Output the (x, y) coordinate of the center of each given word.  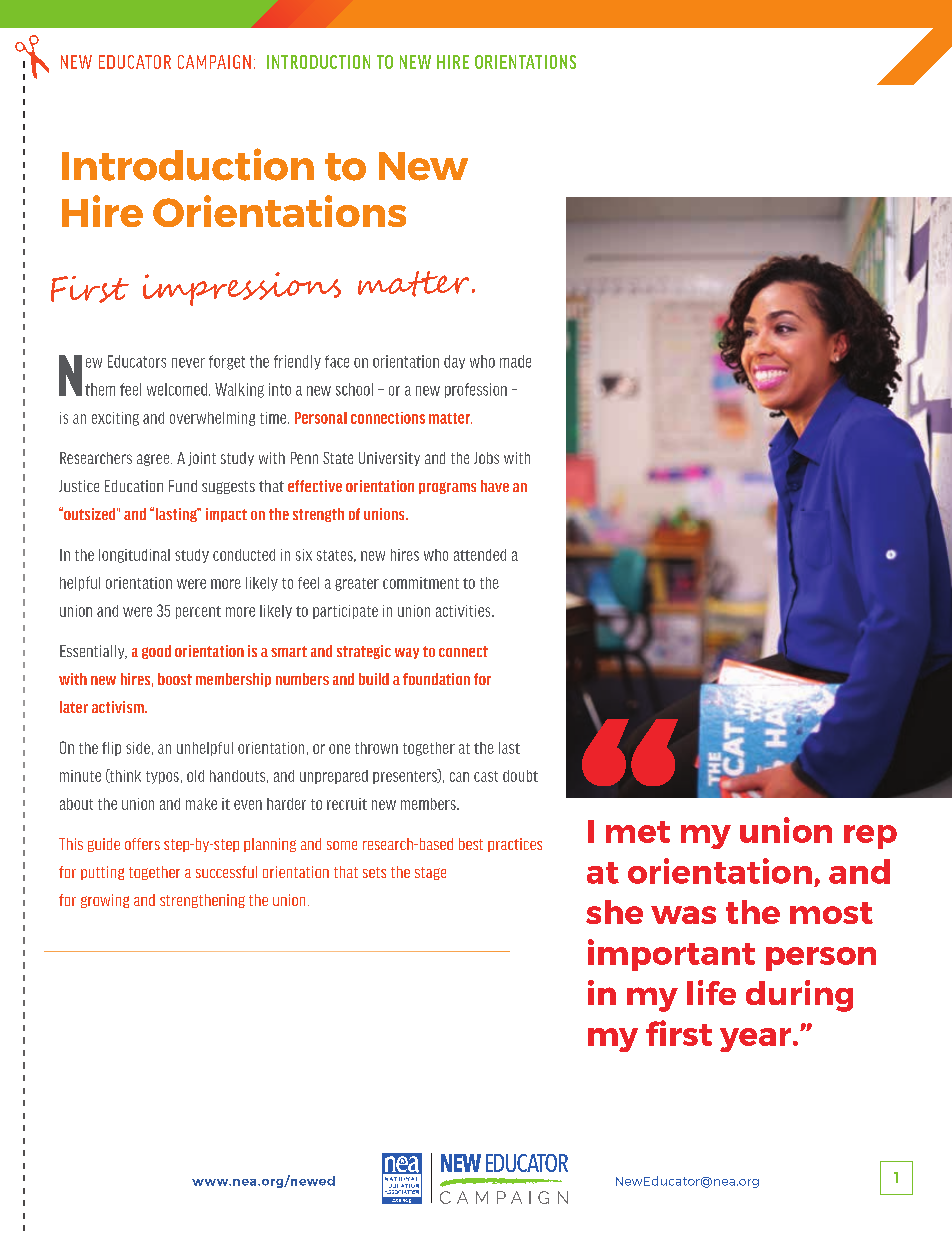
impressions (242, 289)
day (454, 362)
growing (105, 901)
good (156, 652)
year (757, 1040)
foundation (436, 679)
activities (464, 611)
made (515, 361)
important (671, 955)
